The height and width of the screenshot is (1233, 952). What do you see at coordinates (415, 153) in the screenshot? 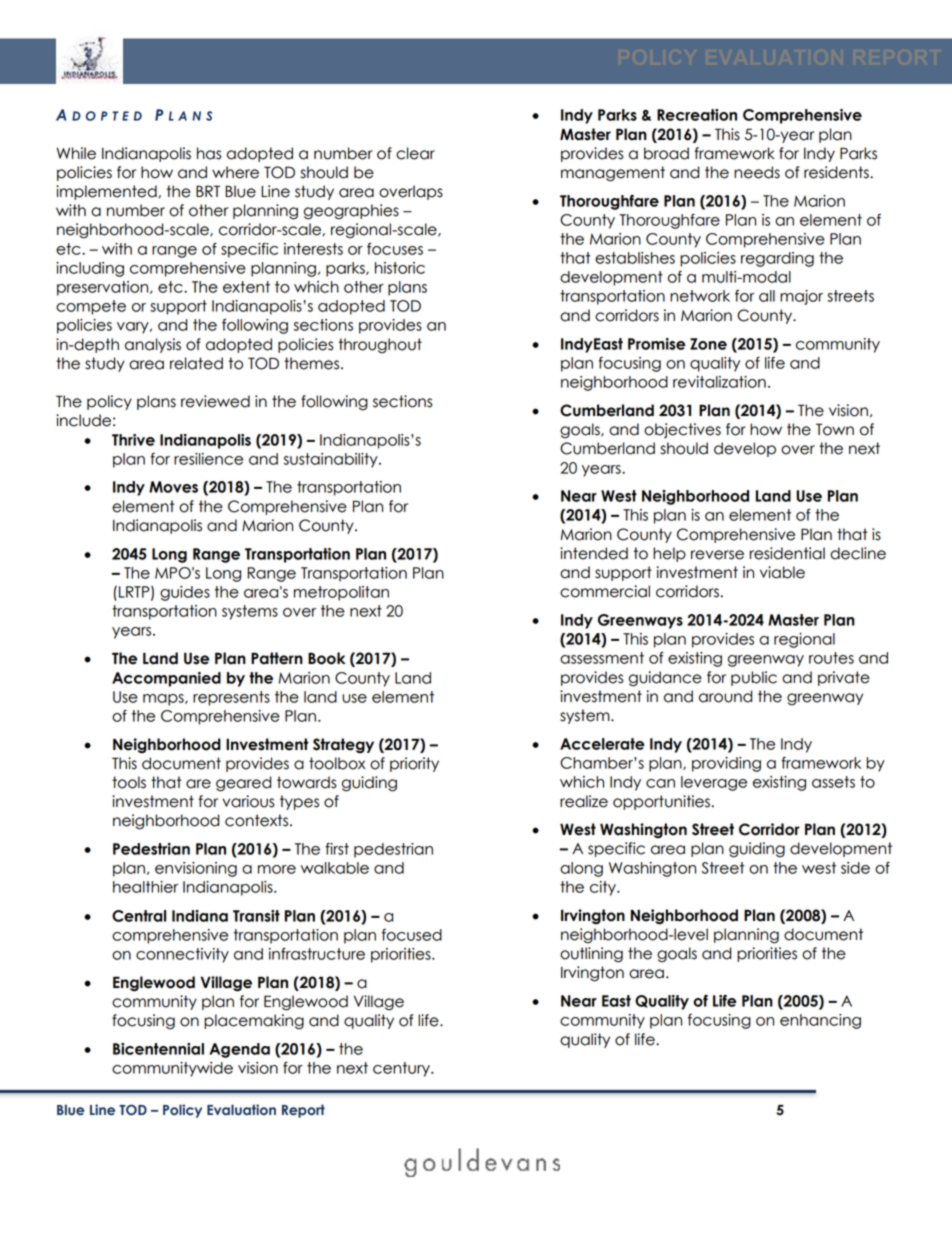
I see `clear` at bounding box center [415, 153].
